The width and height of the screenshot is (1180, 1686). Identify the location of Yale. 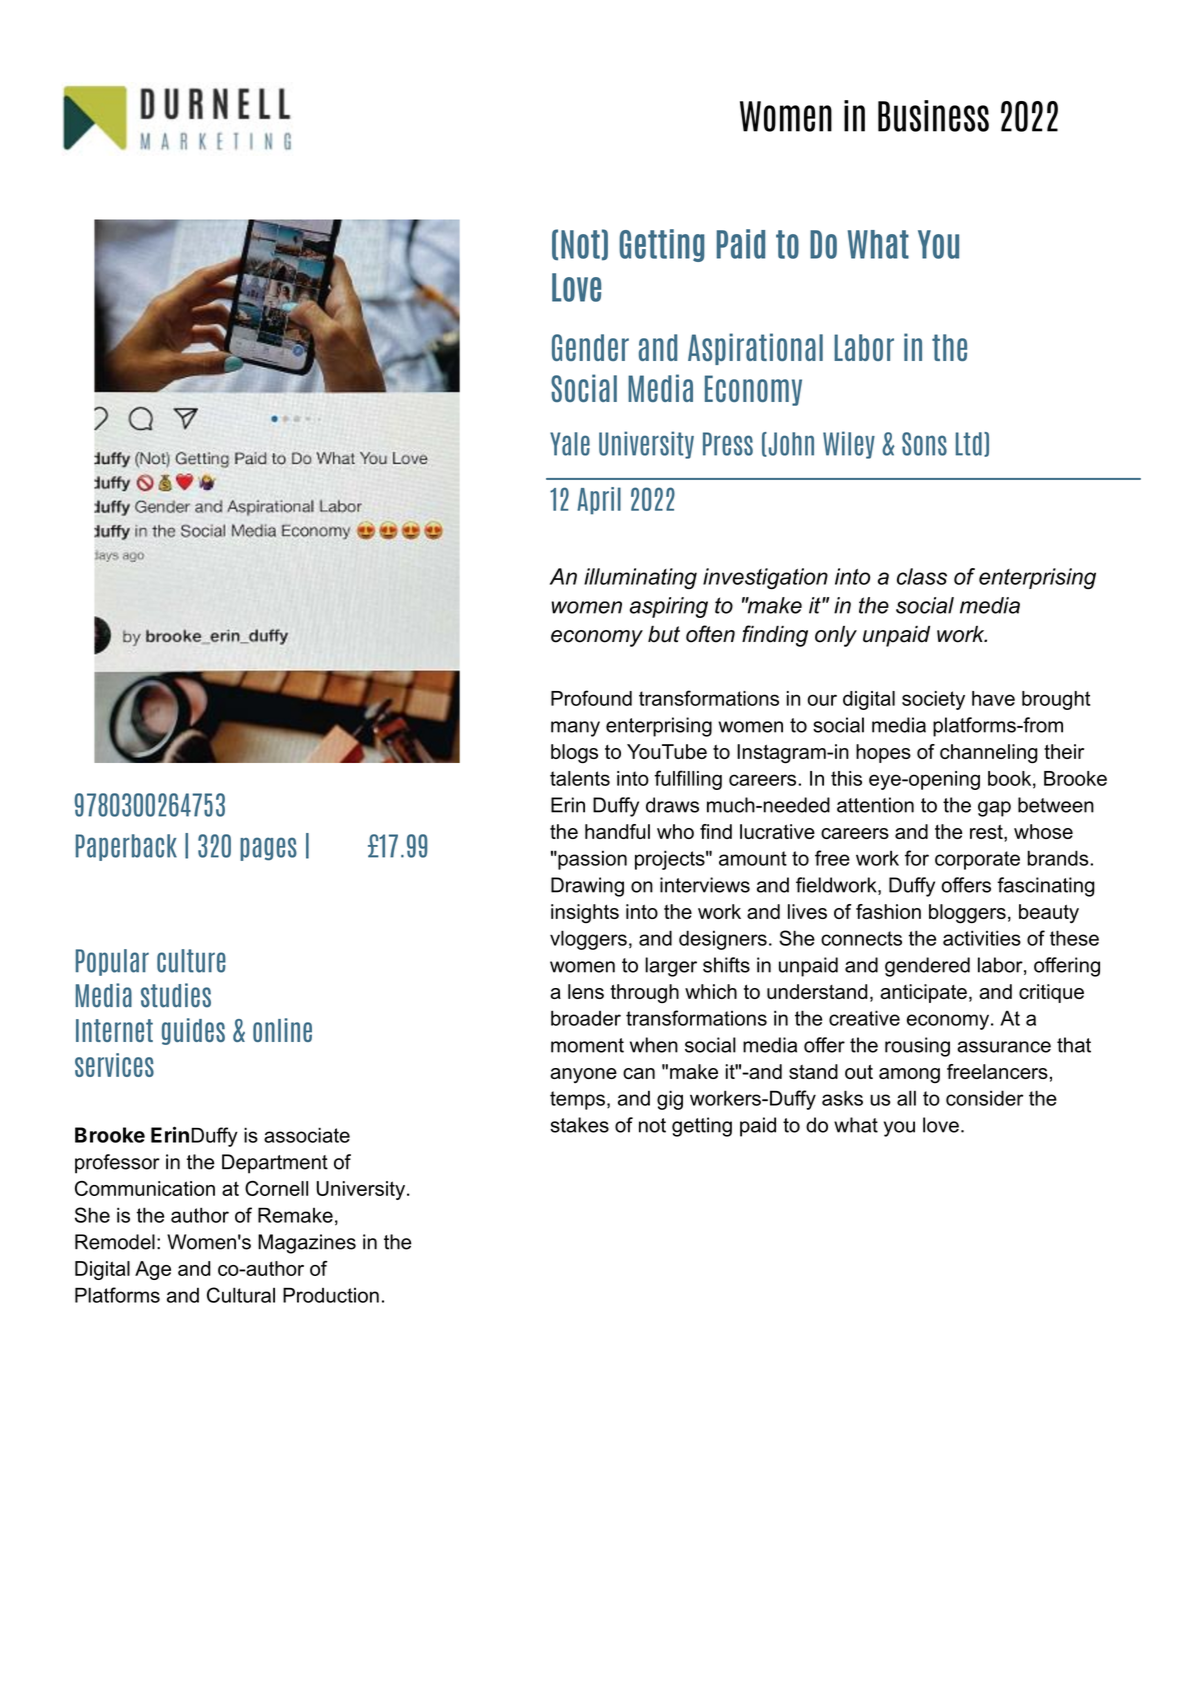
(570, 444).
